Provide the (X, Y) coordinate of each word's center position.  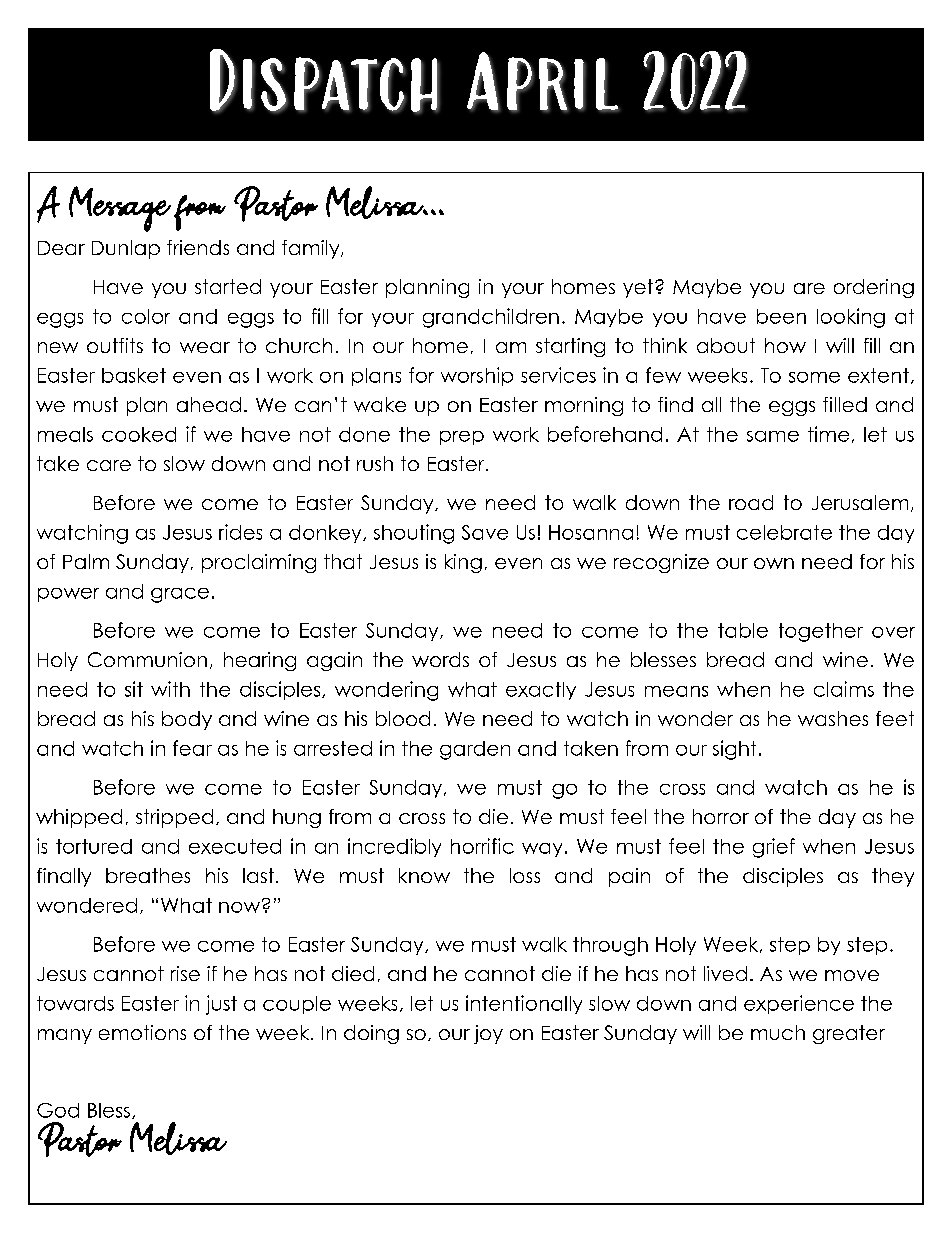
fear (192, 748)
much (778, 1032)
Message (120, 209)
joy (488, 1034)
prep (462, 438)
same (773, 436)
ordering (874, 288)
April (543, 82)
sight (734, 750)
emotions (142, 1032)
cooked (139, 434)
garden (475, 750)
